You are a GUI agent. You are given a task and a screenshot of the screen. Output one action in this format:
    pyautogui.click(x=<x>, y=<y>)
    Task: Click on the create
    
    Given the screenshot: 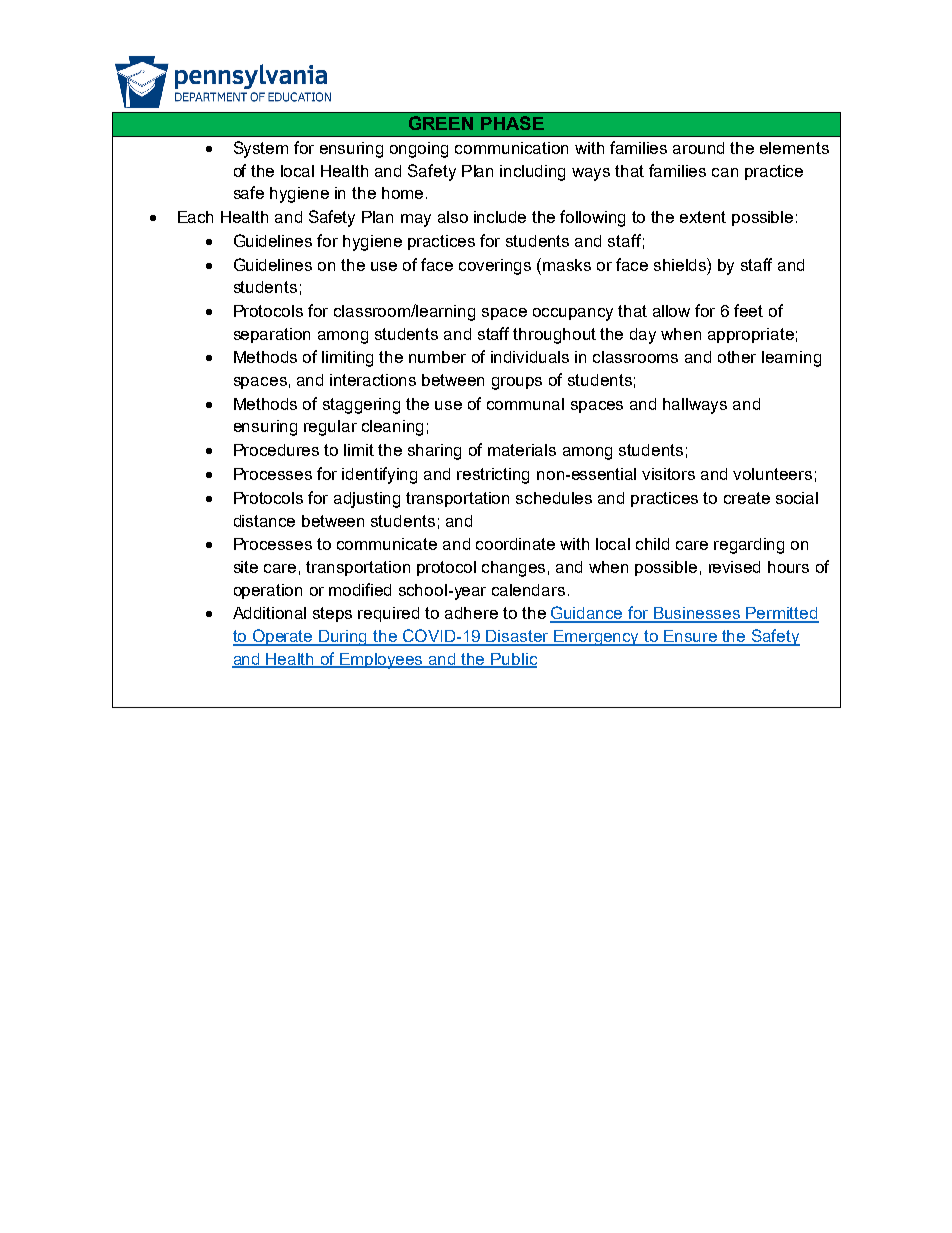 What is the action you would take?
    pyautogui.click(x=747, y=498)
